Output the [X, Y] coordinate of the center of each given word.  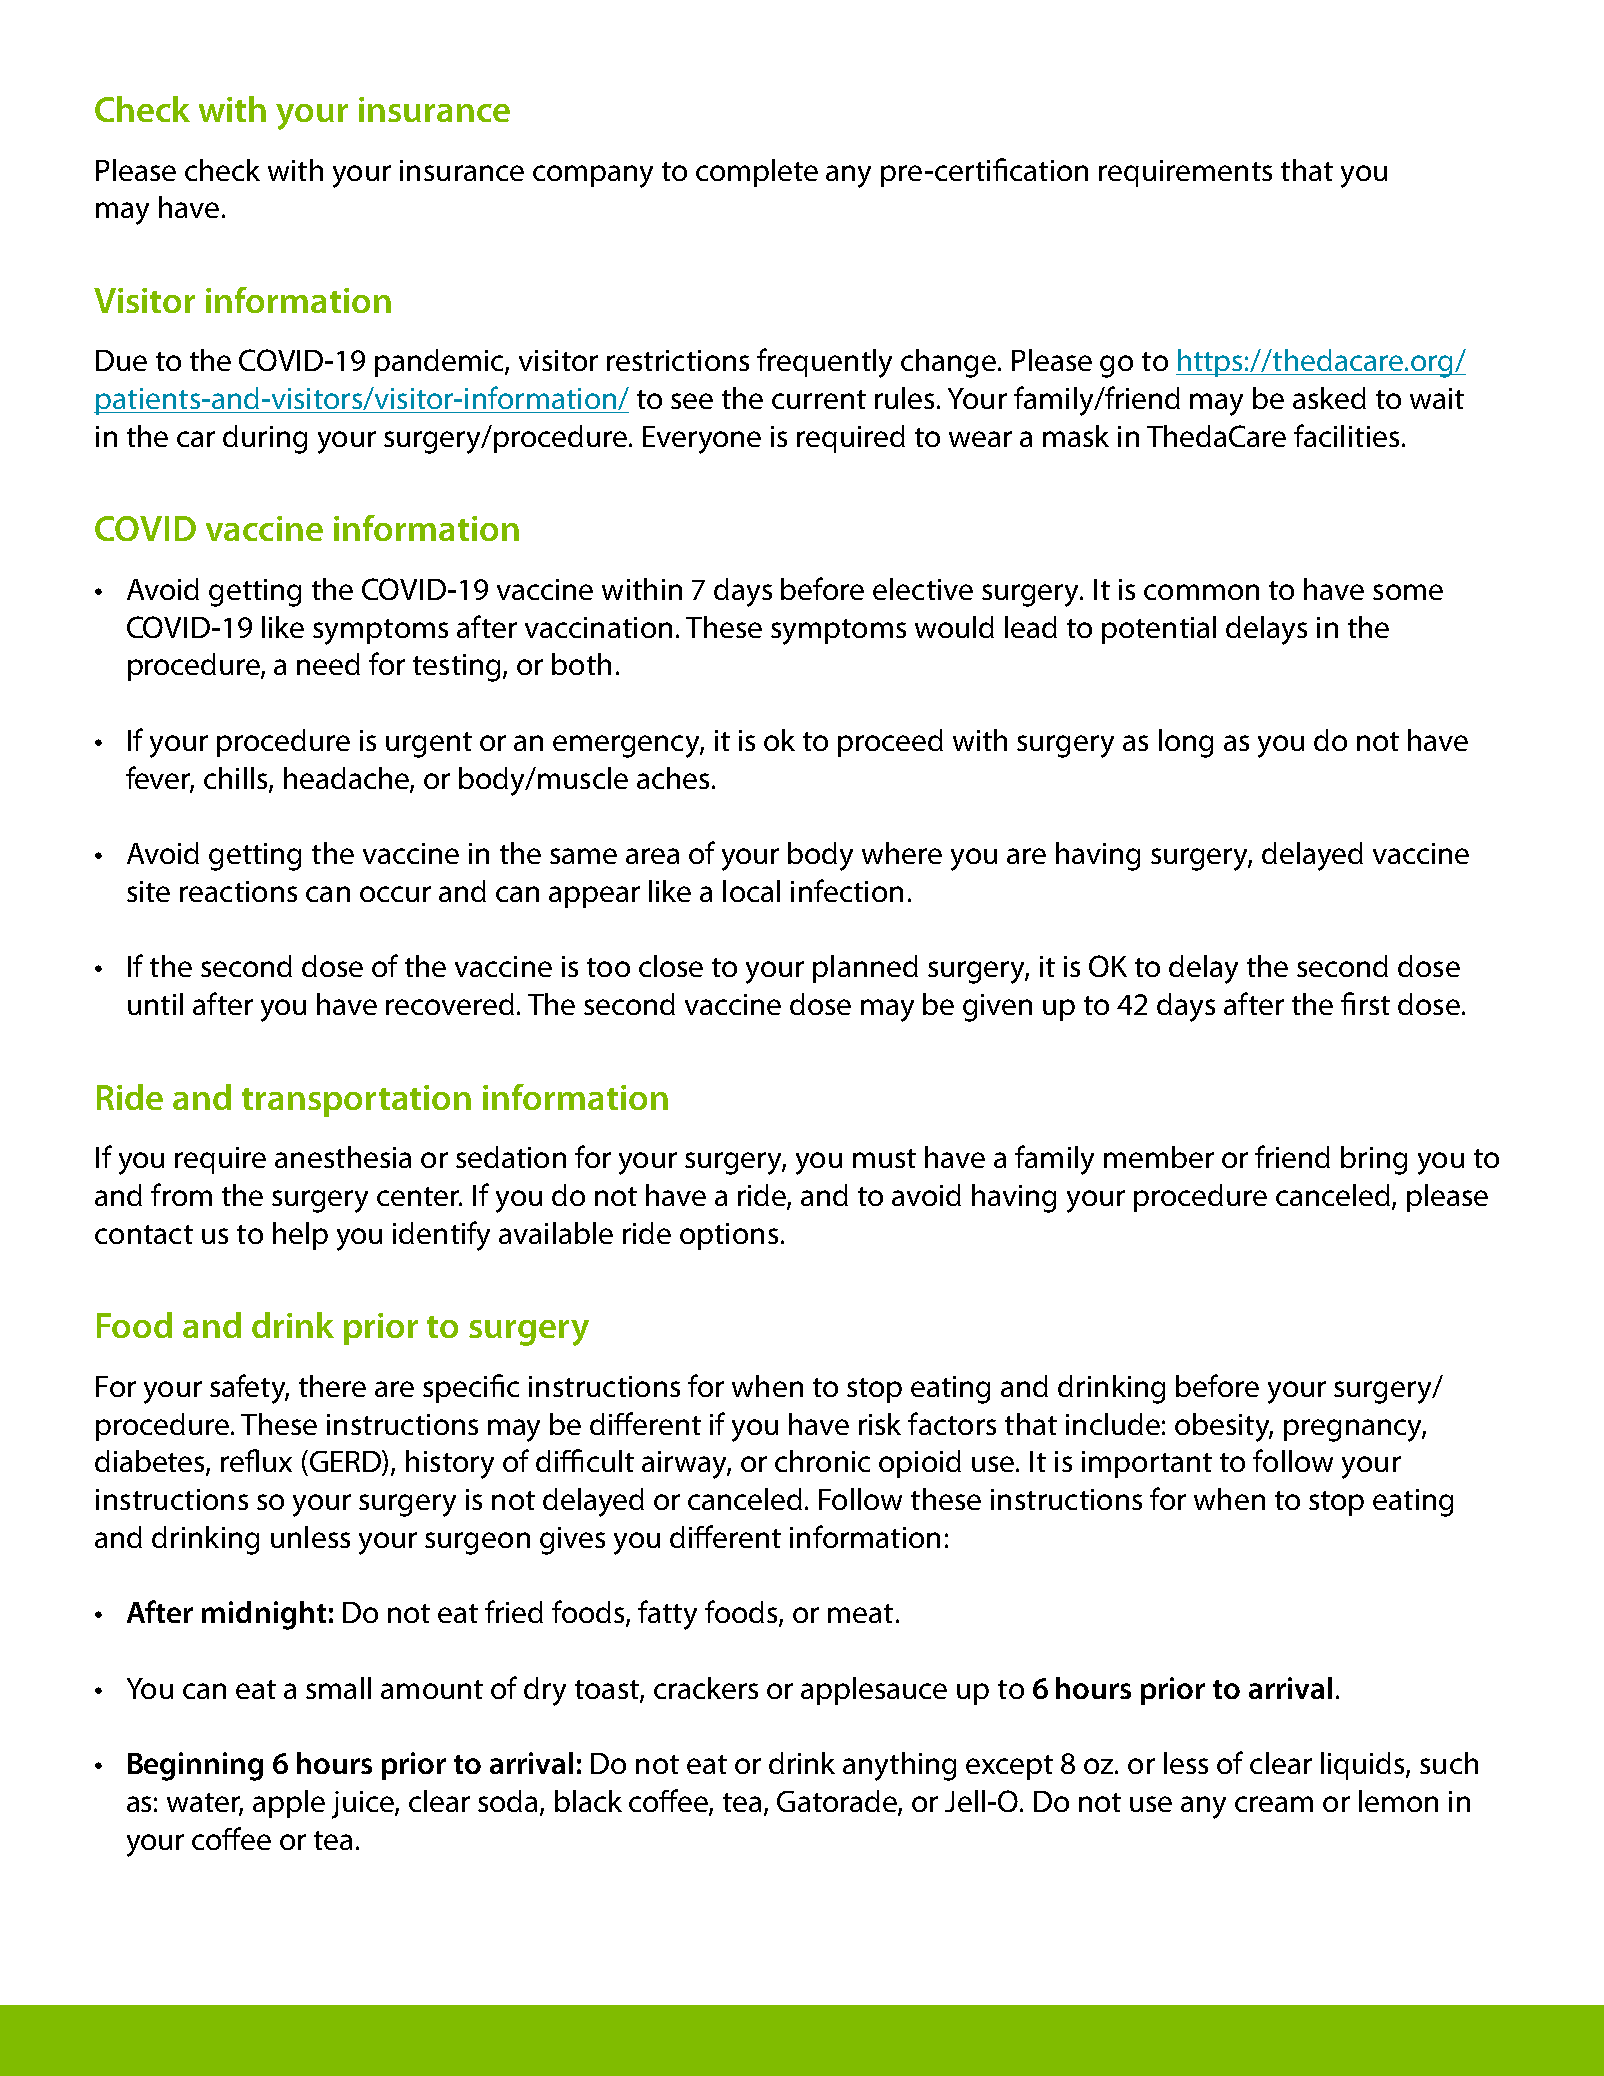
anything [899, 1766]
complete [757, 173]
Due [121, 360]
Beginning [195, 1766]
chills [237, 779]
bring [1374, 1160]
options [729, 1236]
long [1186, 743]
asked [1329, 398]
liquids [1364, 1766]
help [300, 1236]
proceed [890, 743]
